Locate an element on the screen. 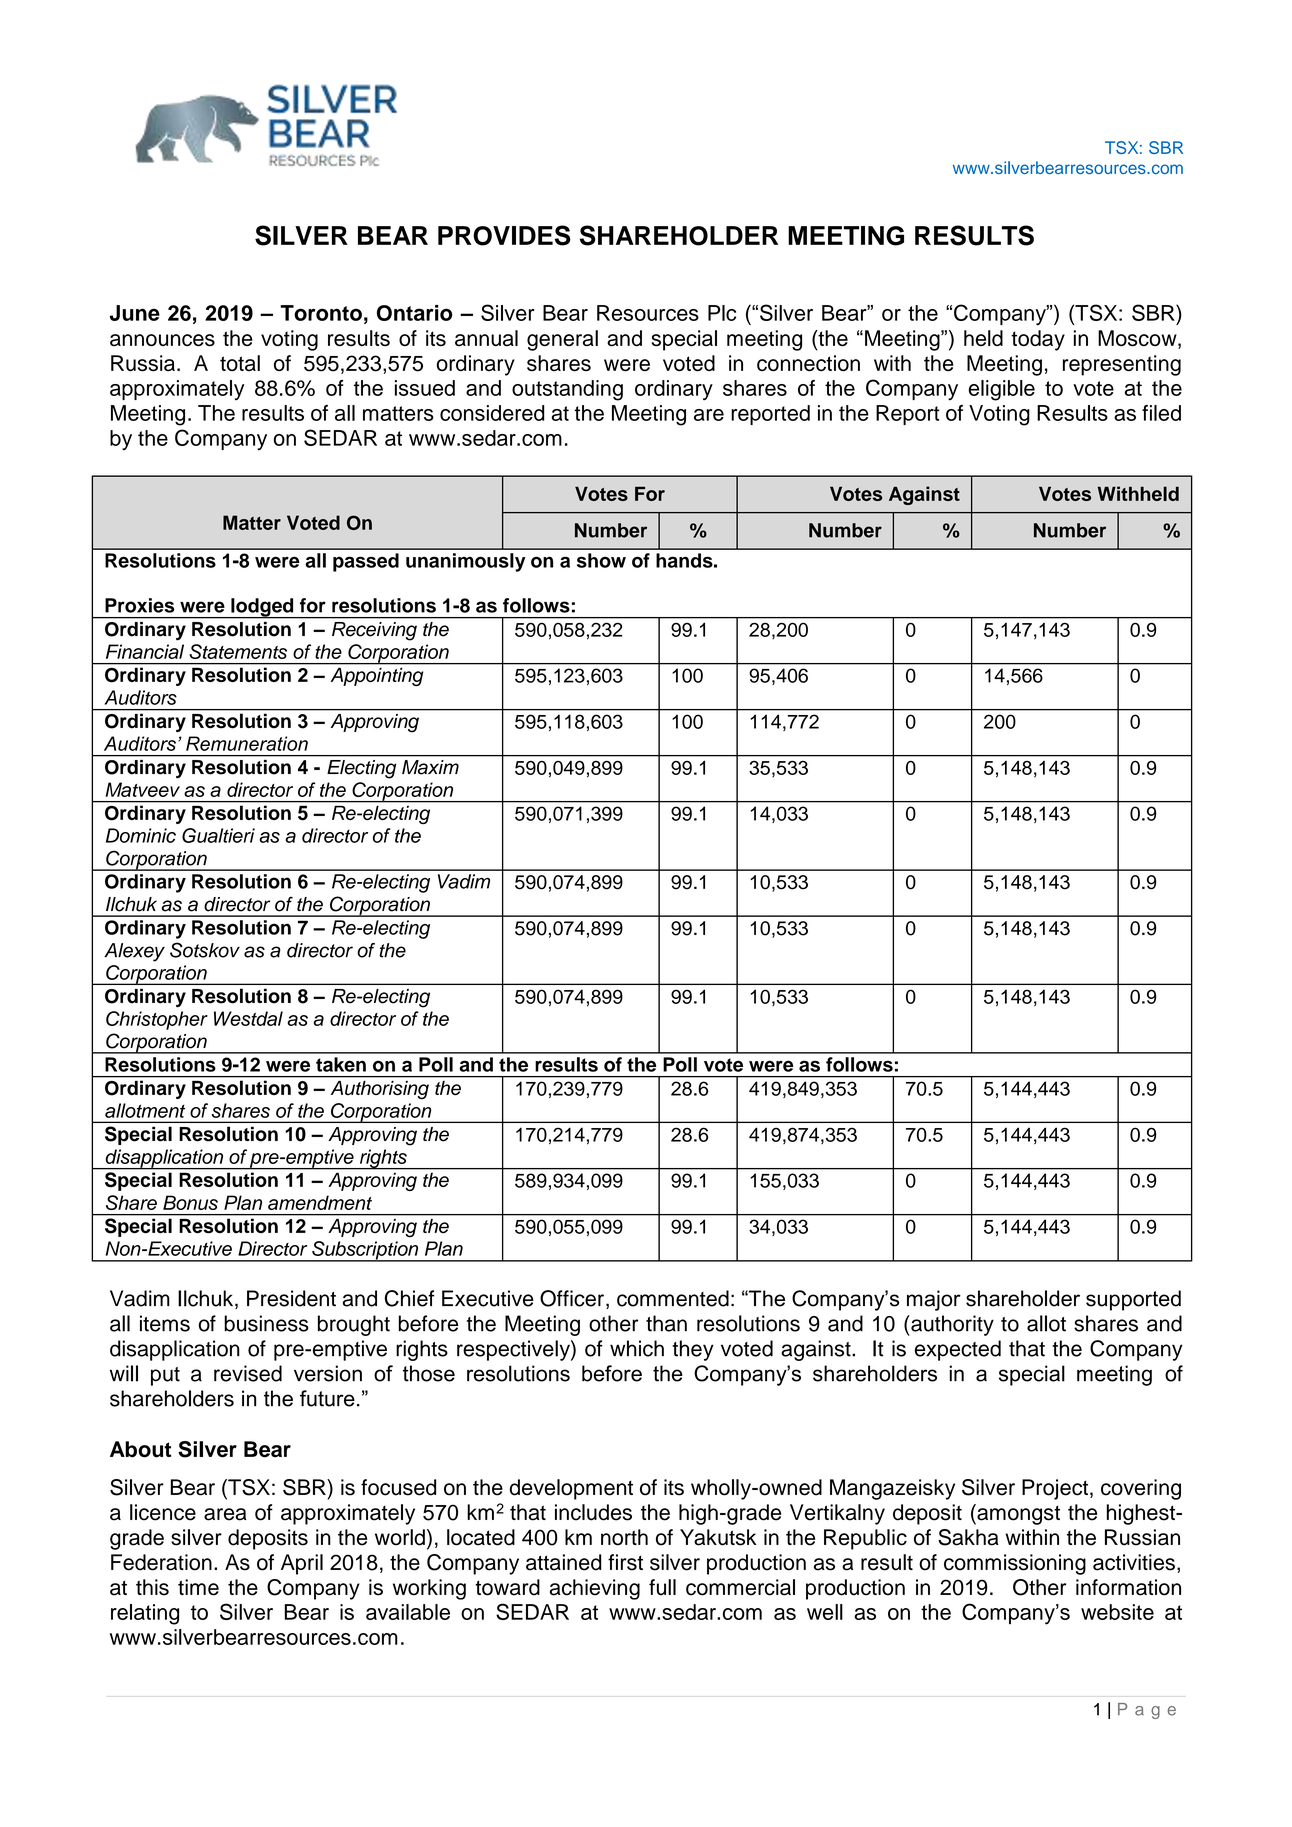  major is located at coordinates (934, 1300).
